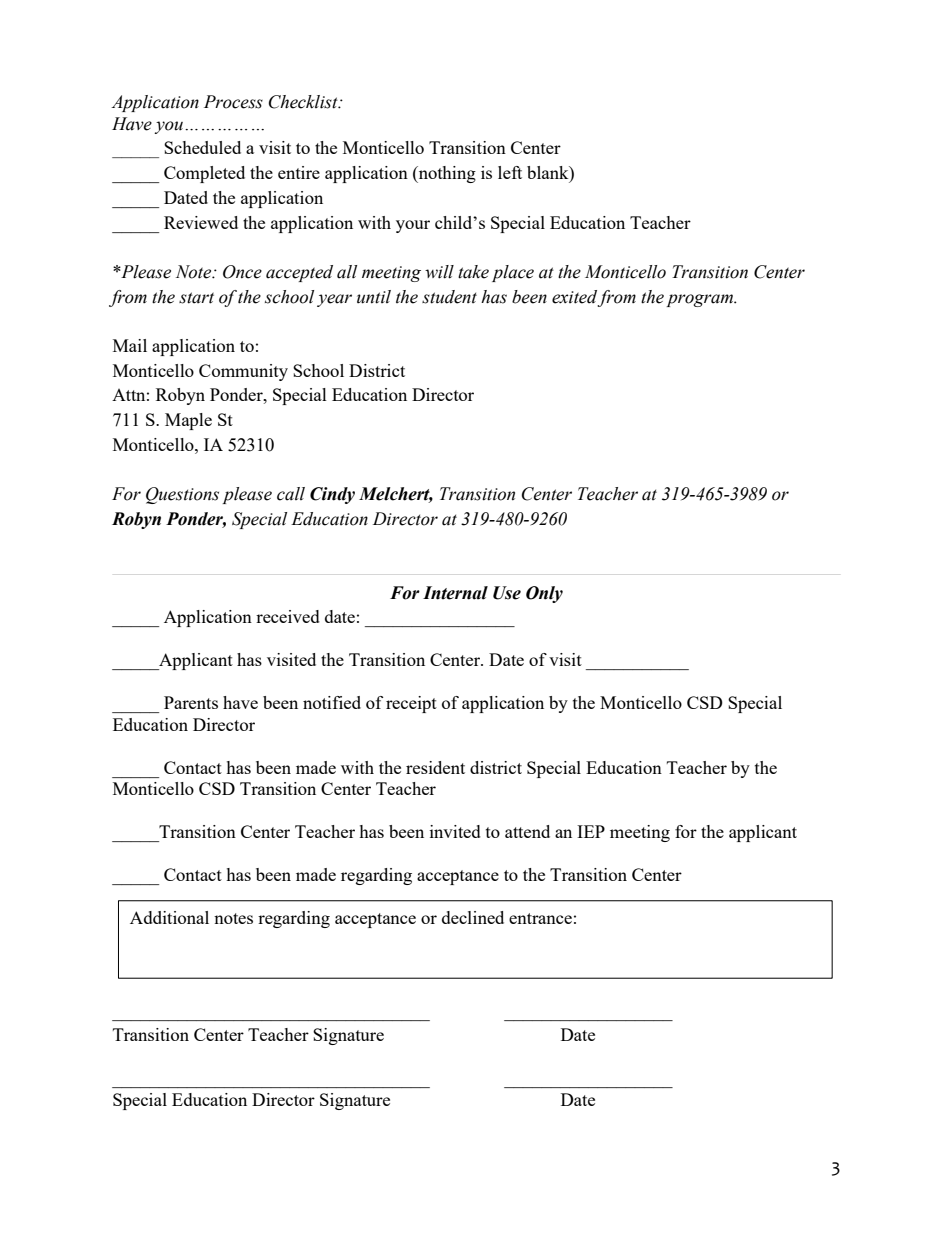  What do you see at coordinates (169, 917) in the document?
I see `Additional` at bounding box center [169, 917].
